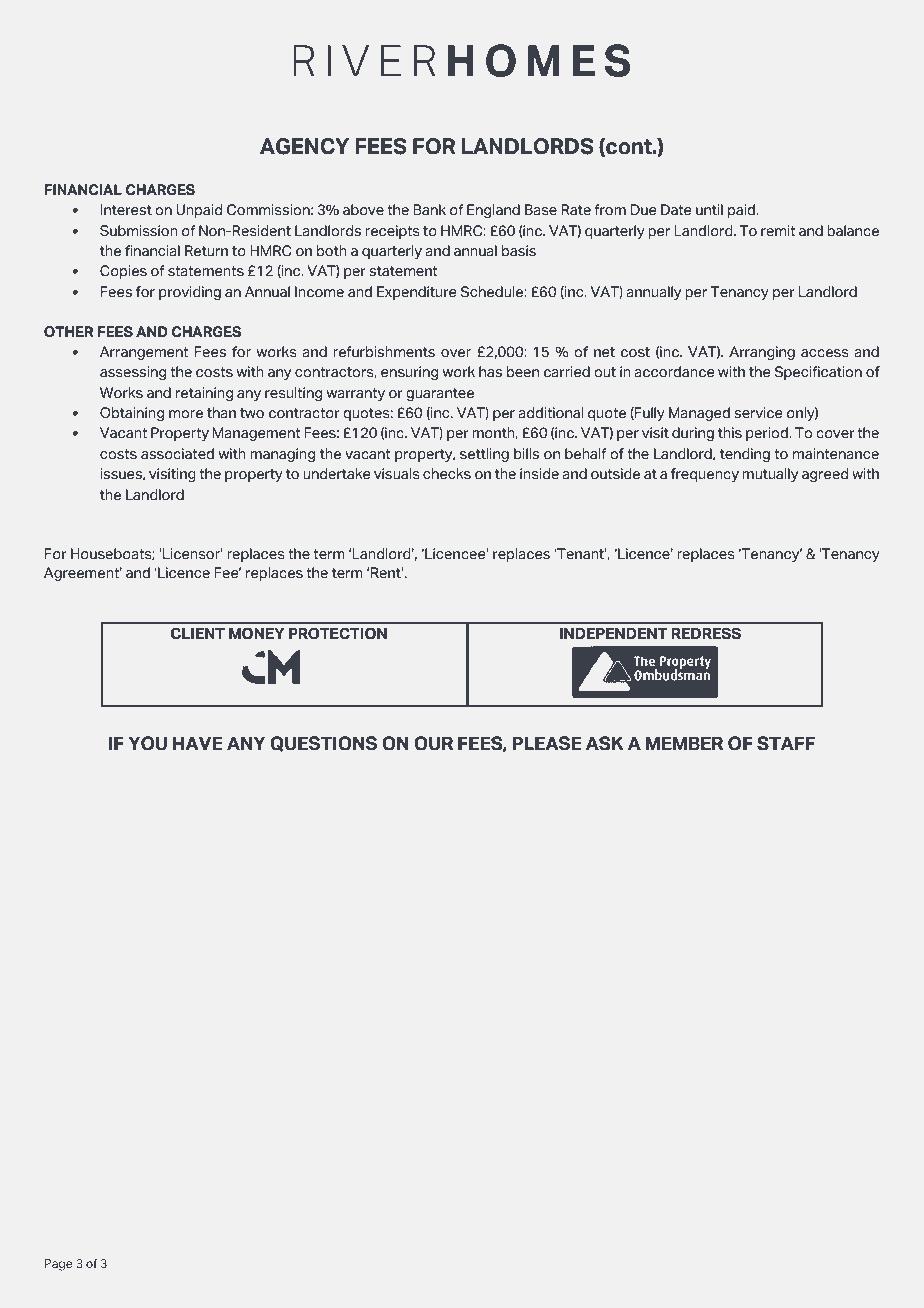 Image resolution: width=924 pixels, height=1308 pixels. Describe the element at coordinates (684, 743) in the screenshot. I see `MEMBER` at that location.
